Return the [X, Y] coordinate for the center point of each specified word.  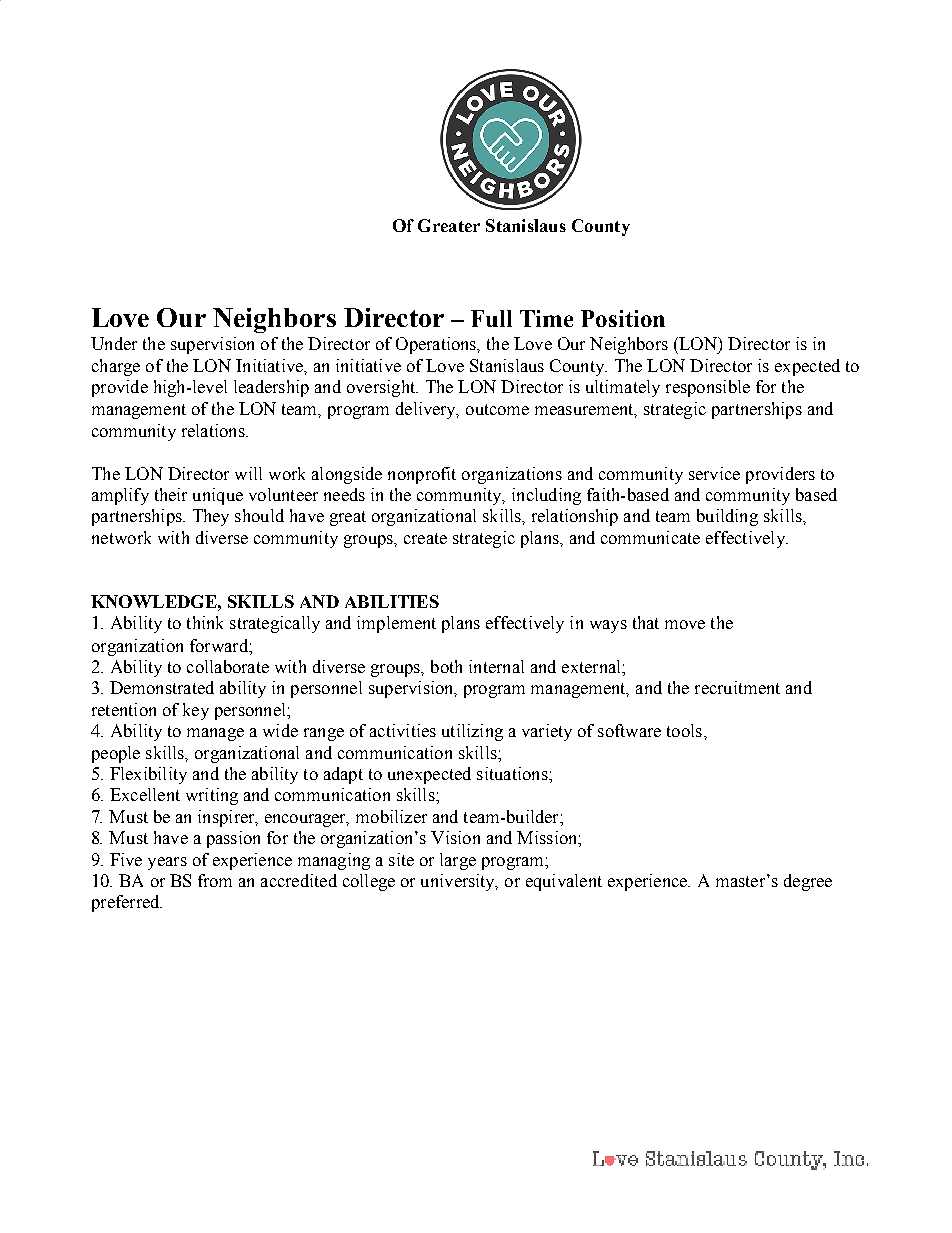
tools [684, 730]
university [459, 882]
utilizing [472, 732]
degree [808, 882]
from [215, 880]
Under [114, 343]
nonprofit [422, 475]
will [248, 473]
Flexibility [148, 775]
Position [623, 318]
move [685, 624]
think [205, 622]
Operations [437, 345]
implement [396, 624]
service [714, 473]
